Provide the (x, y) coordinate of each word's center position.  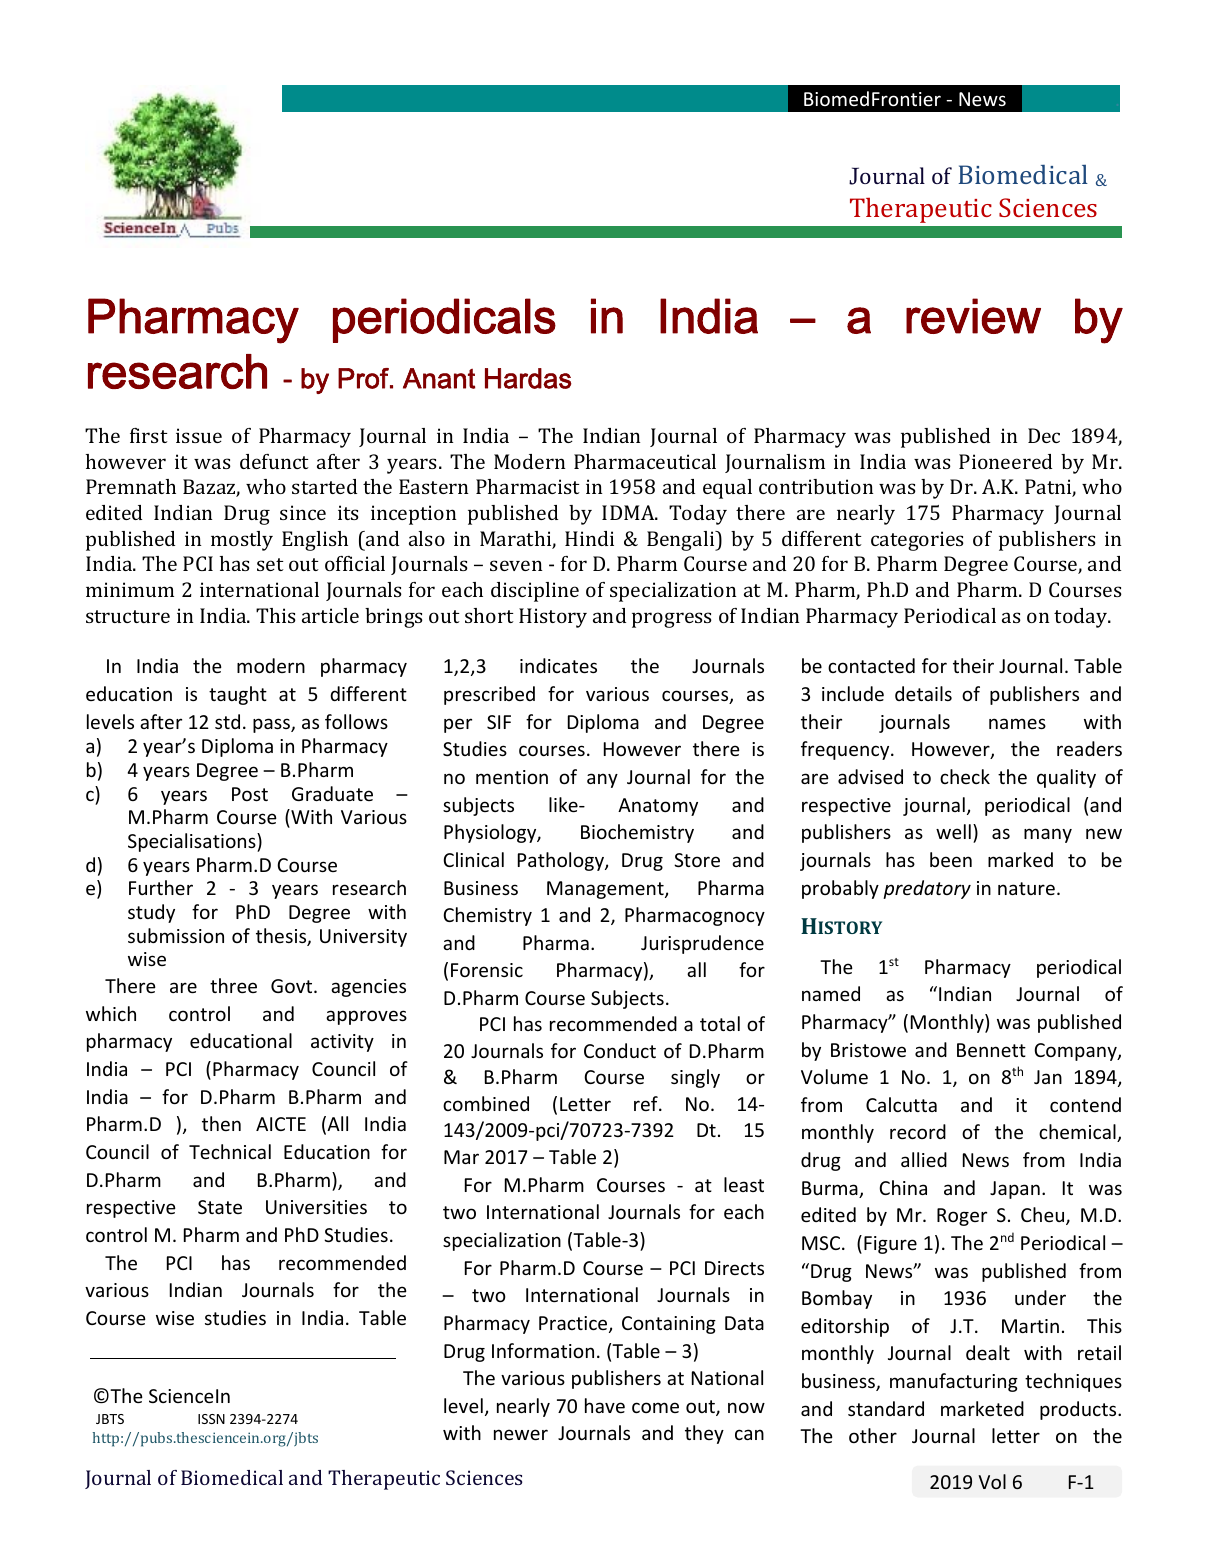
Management (606, 890)
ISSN (211, 1419)
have (605, 1405)
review (973, 316)
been (951, 859)
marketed (982, 1408)
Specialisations (193, 842)
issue (199, 435)
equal (727, 489)
